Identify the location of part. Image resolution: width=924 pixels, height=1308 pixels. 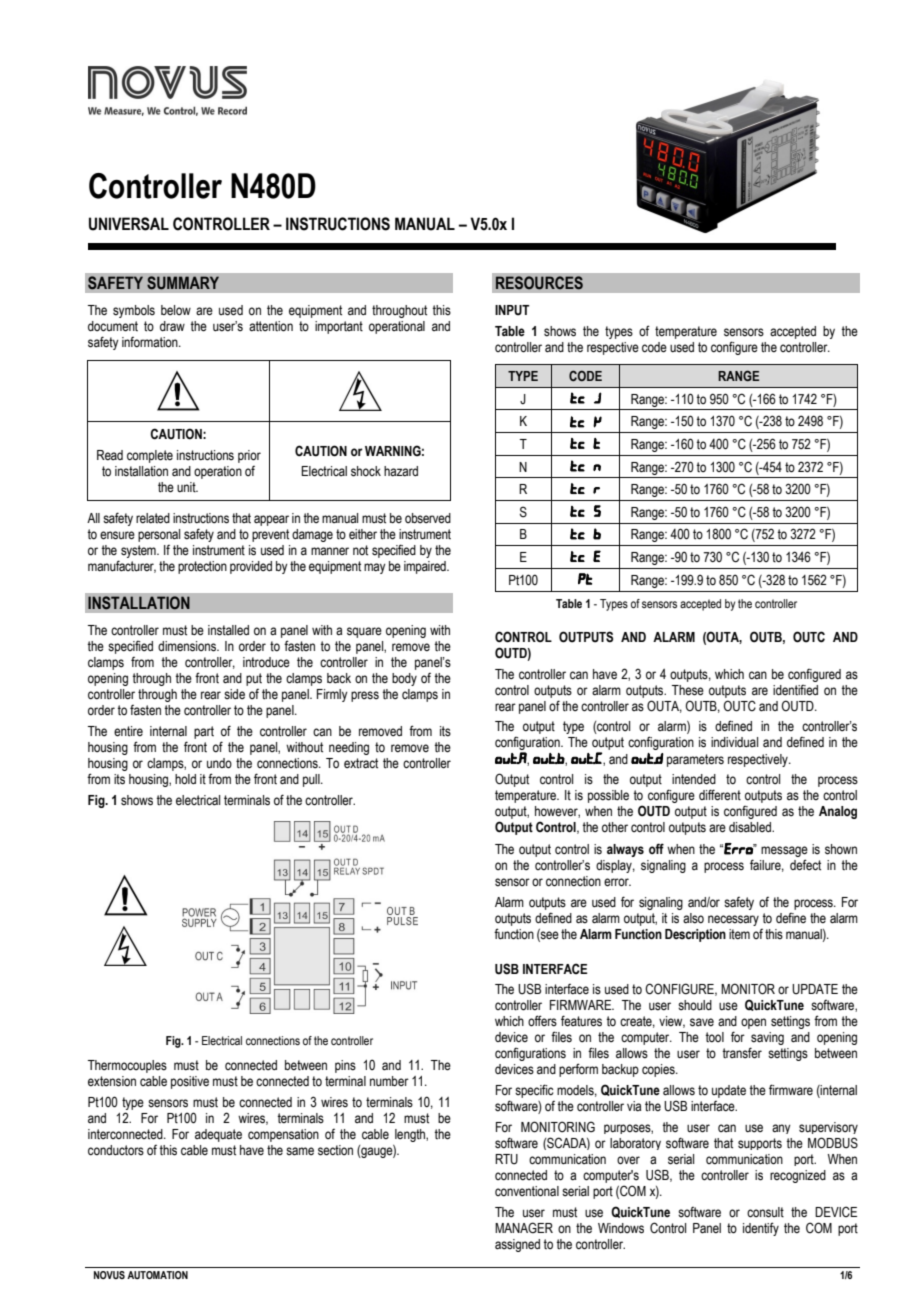
(204, 732).
